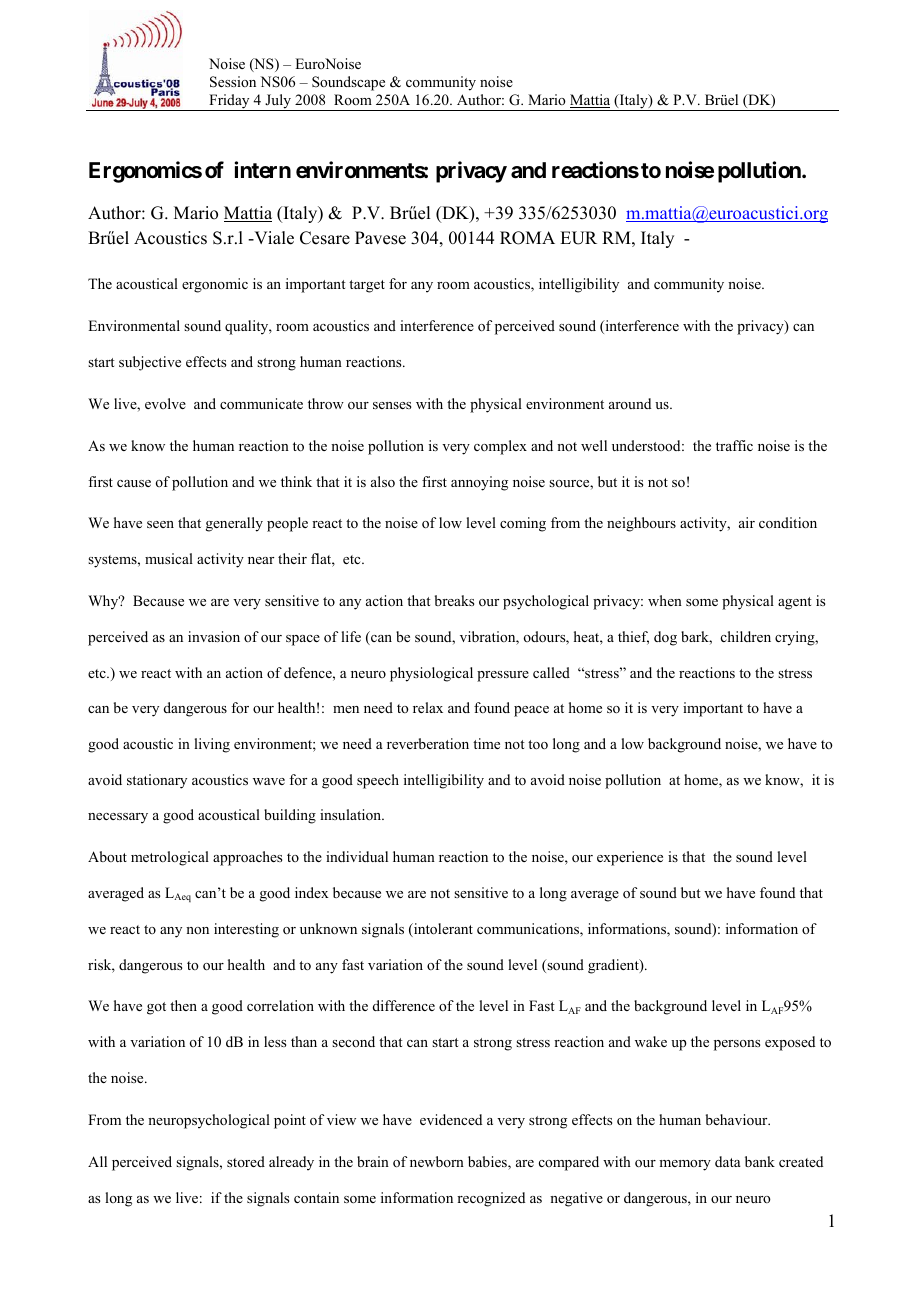 This document has height=1308, width=924. I want to click on stored, so click(246, 1161).
